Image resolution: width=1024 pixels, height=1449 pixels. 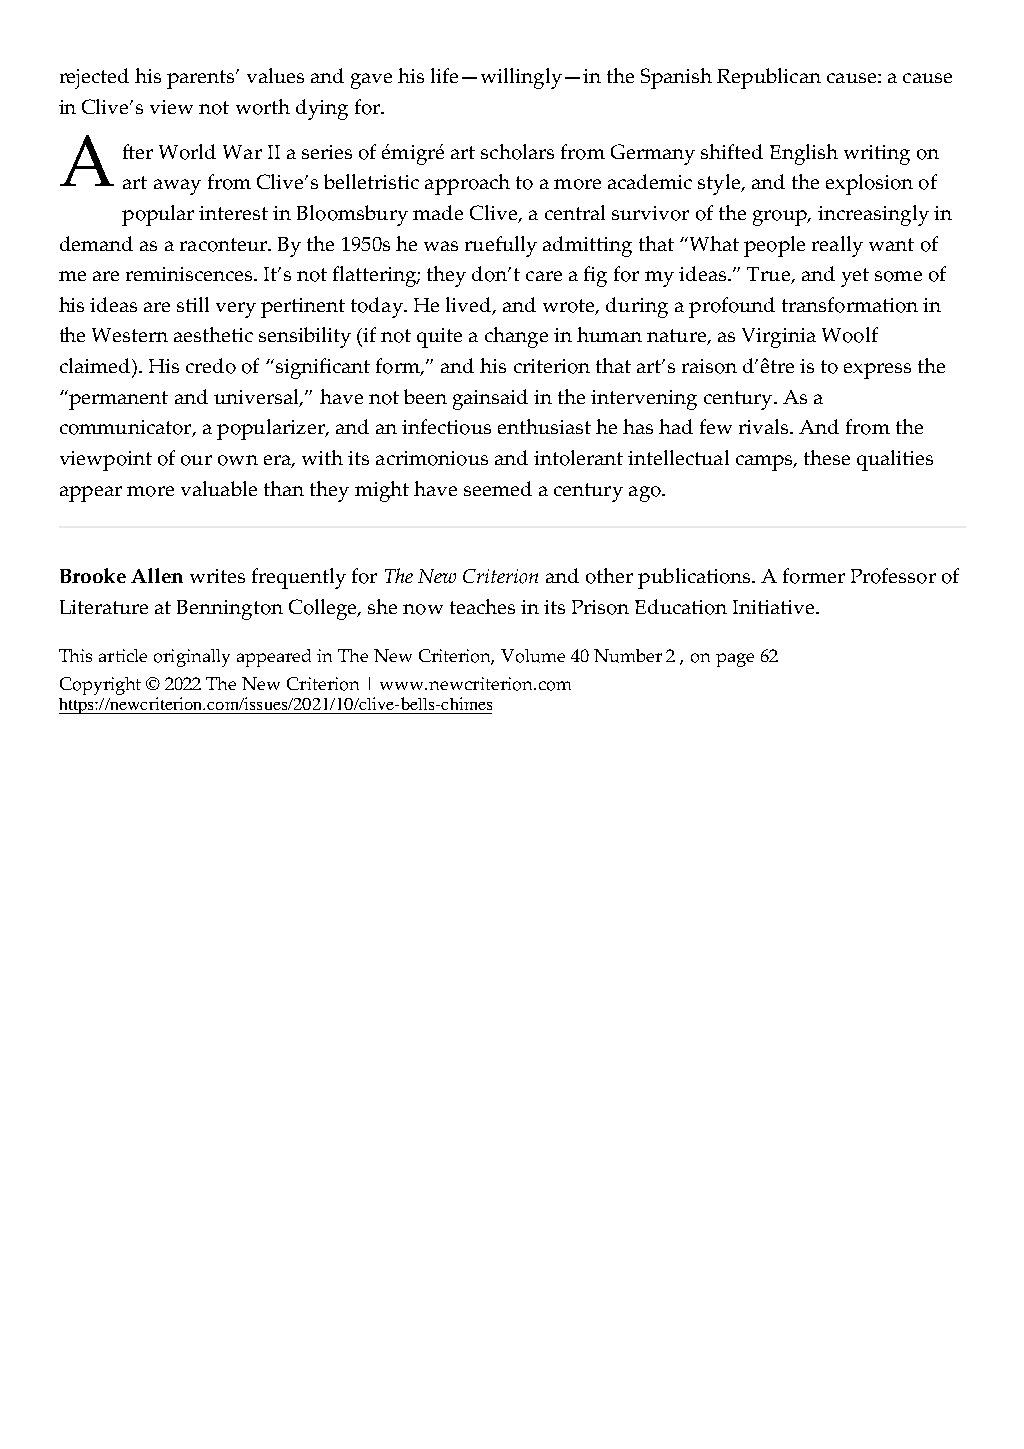 What do you see at coordinates (211, 366) in the screenshot?
I see `credo` at bounding box center [211, 366].
